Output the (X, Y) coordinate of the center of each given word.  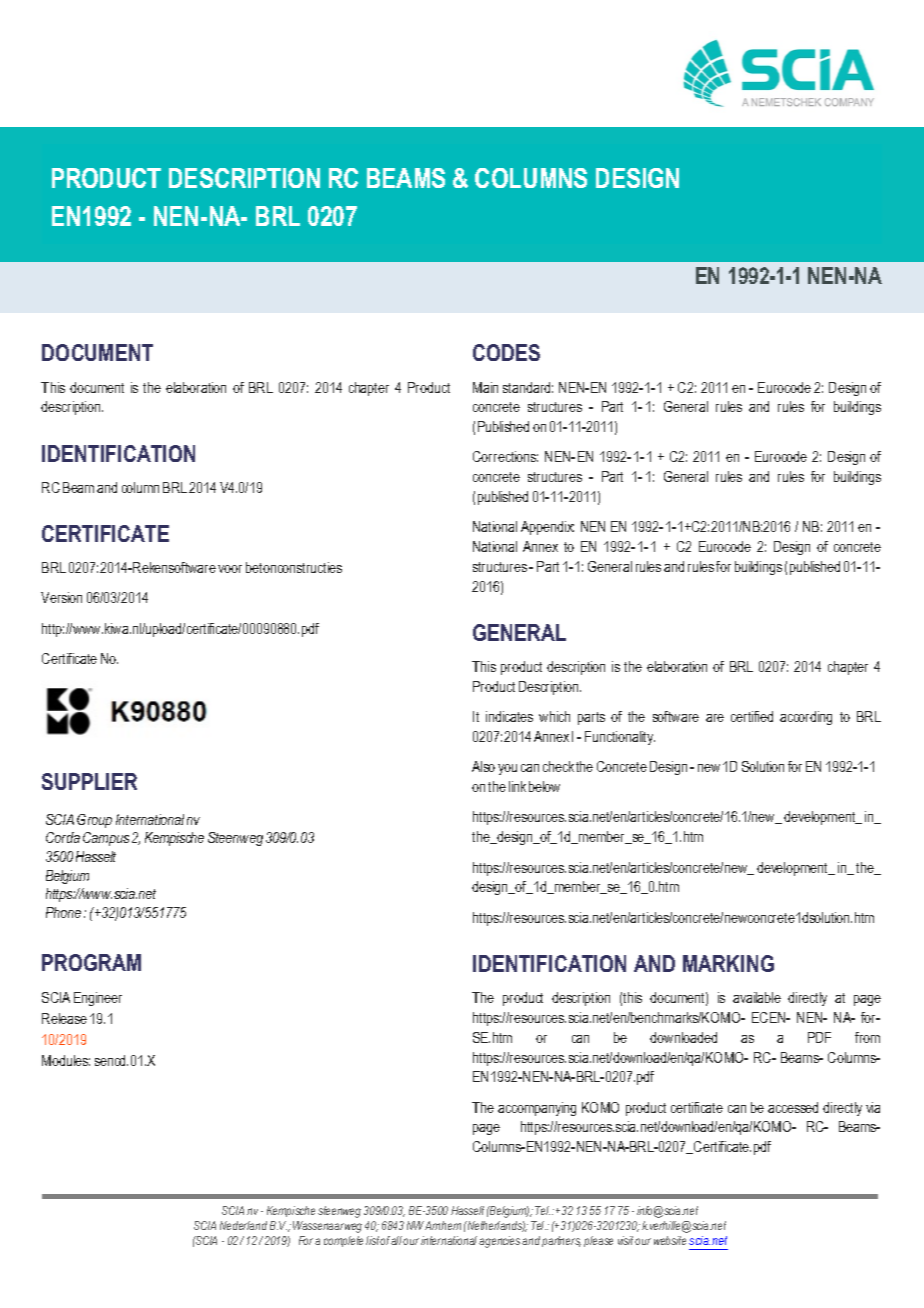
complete (343, 1241)
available (757, 997)
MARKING (728, 963)
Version (61, 597)
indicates (509, 716)
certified (752, 716)
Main (485, 387)
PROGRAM (91, 962)
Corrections (505, 456)
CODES (506, 352)
